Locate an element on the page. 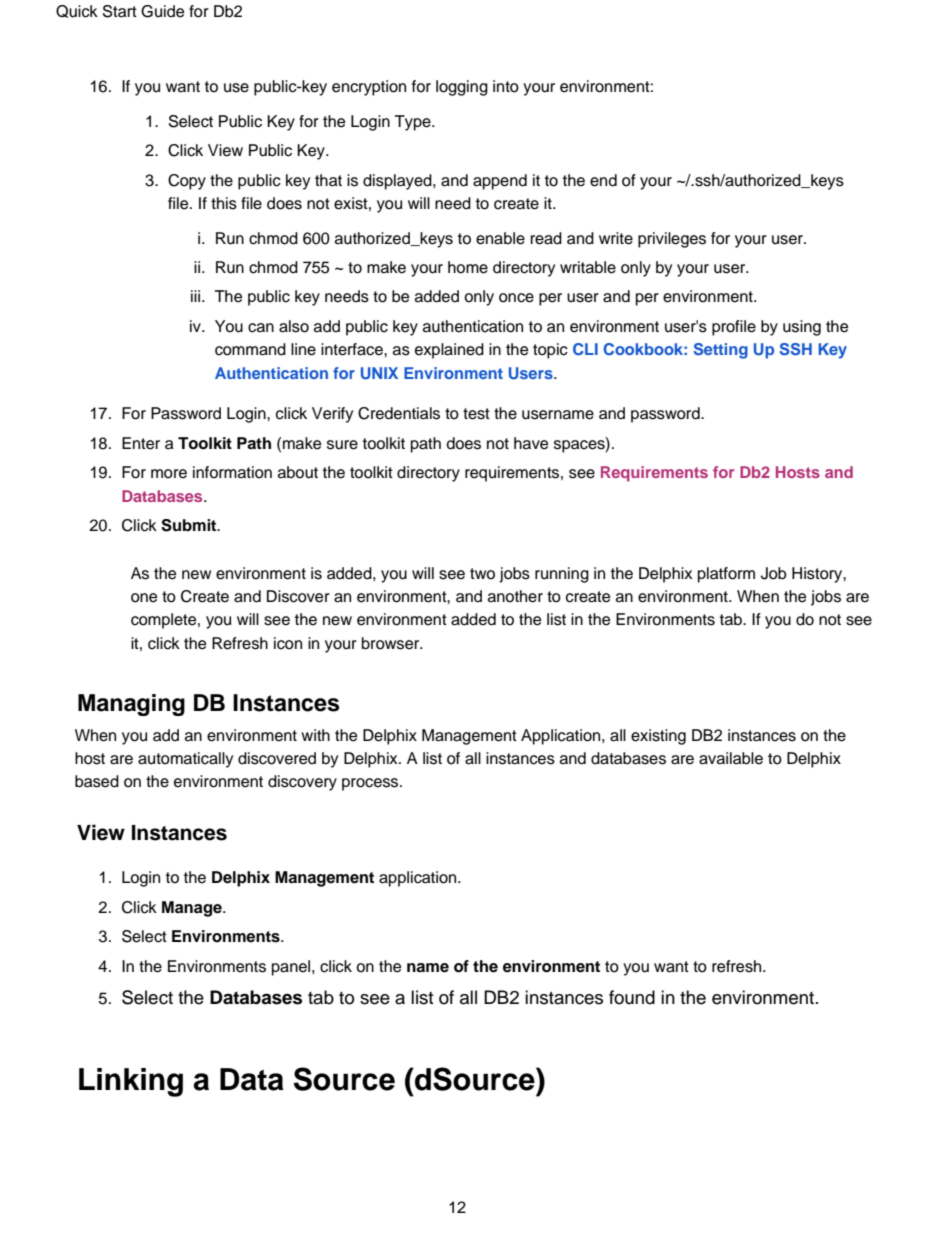  panel is located at coordinates (292, 968).
